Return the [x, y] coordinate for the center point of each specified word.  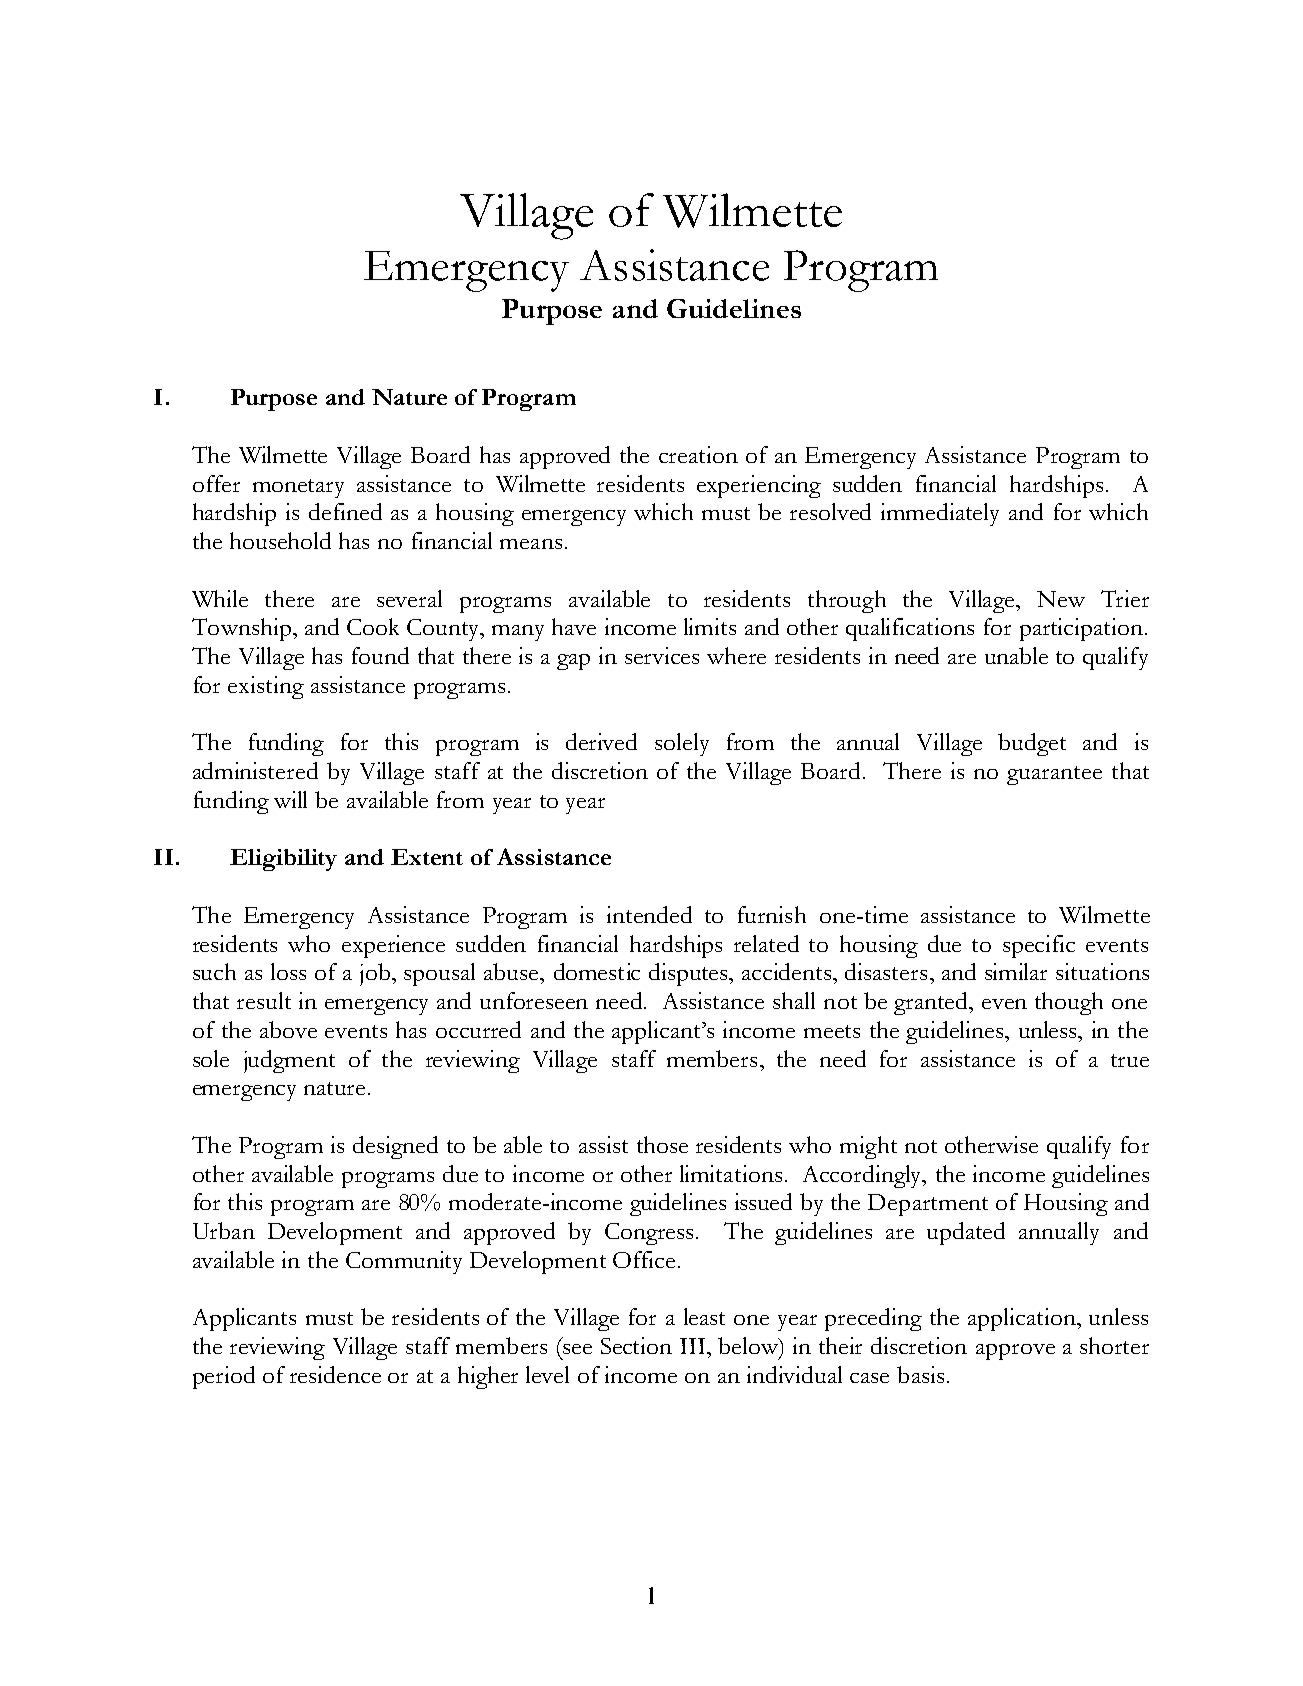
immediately [940, 514]
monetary [298, 488]
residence [335, 1374]
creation [698, 454]
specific [1039, 946]
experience [393, 946]
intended [649, 914]
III [694, 1346]
